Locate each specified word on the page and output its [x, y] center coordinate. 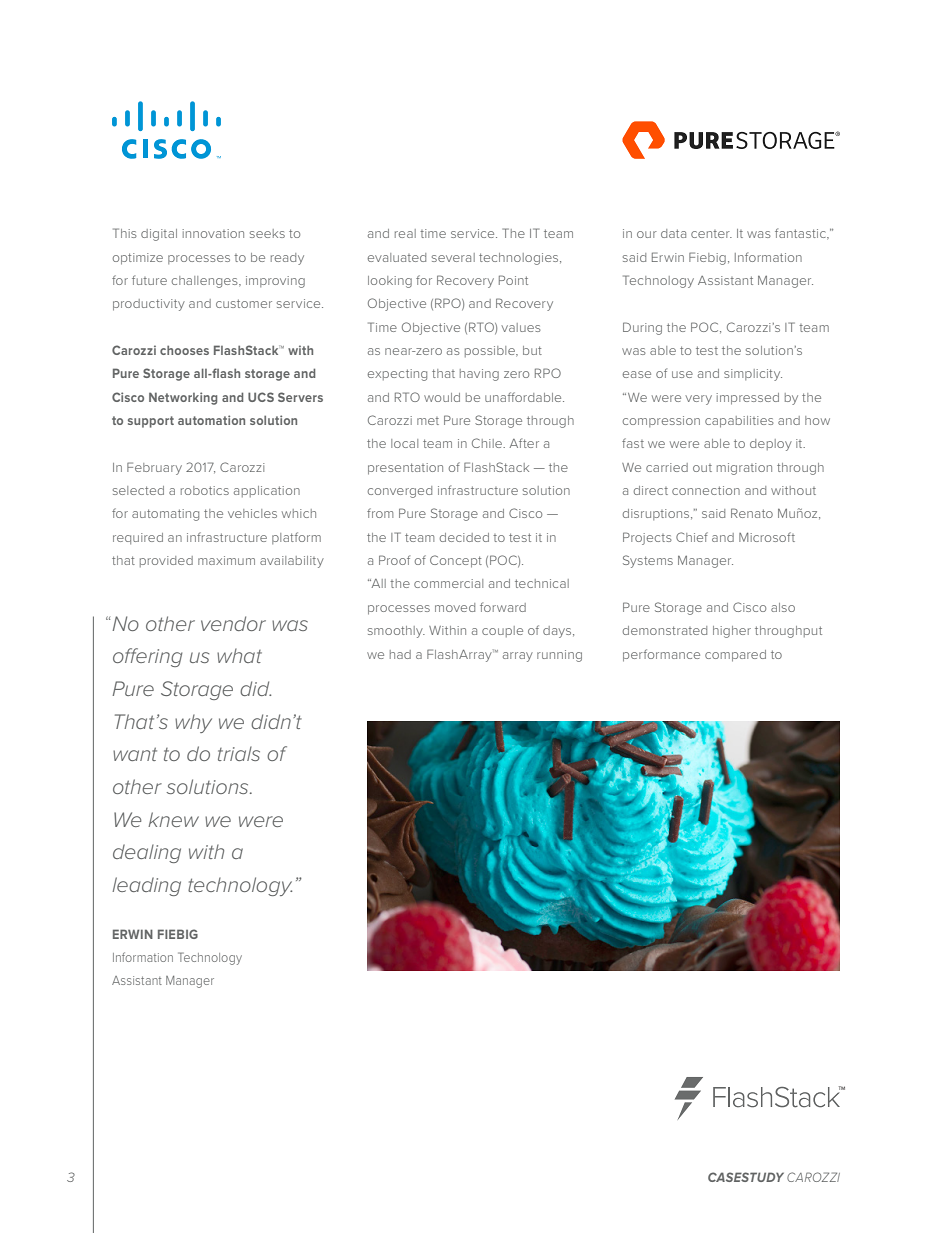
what [239, 655]
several [453, 257]
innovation [213, 233]
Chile [488, 443]
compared [735, 656]
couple [502, 631]
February [154, 468]
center [711, 234]
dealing [147, 853]
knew [173, 819]
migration [744, 469]
